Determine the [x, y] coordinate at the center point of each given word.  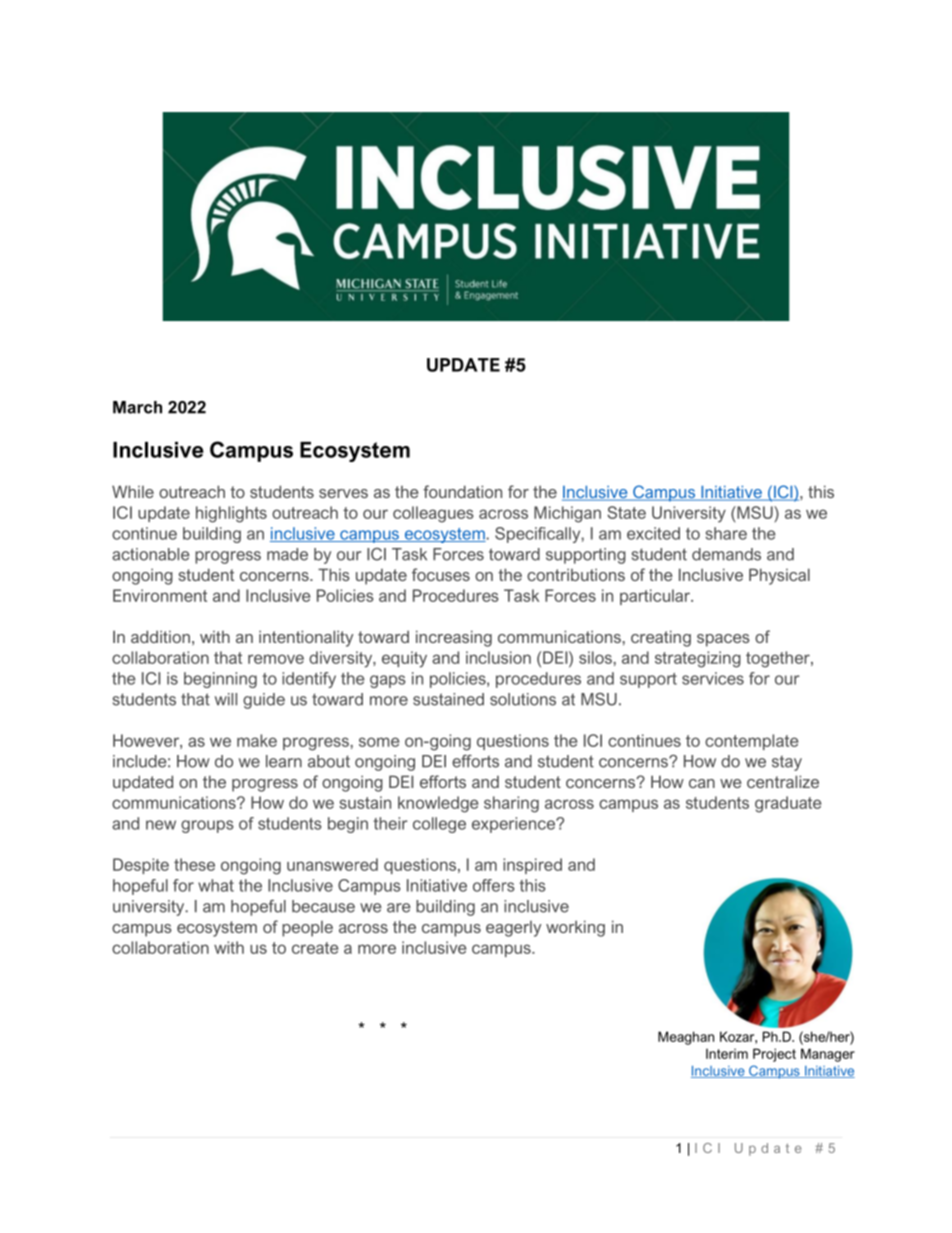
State [626, 512]
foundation [462, 491]
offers [494, 885]
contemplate [751, 742]
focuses [441, 574]
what [216, 885]
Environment [160, 595]
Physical [779, 576]
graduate [788, 804]
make [257, 740]
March [137, 407]
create [315, 948]
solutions [523, 699]
